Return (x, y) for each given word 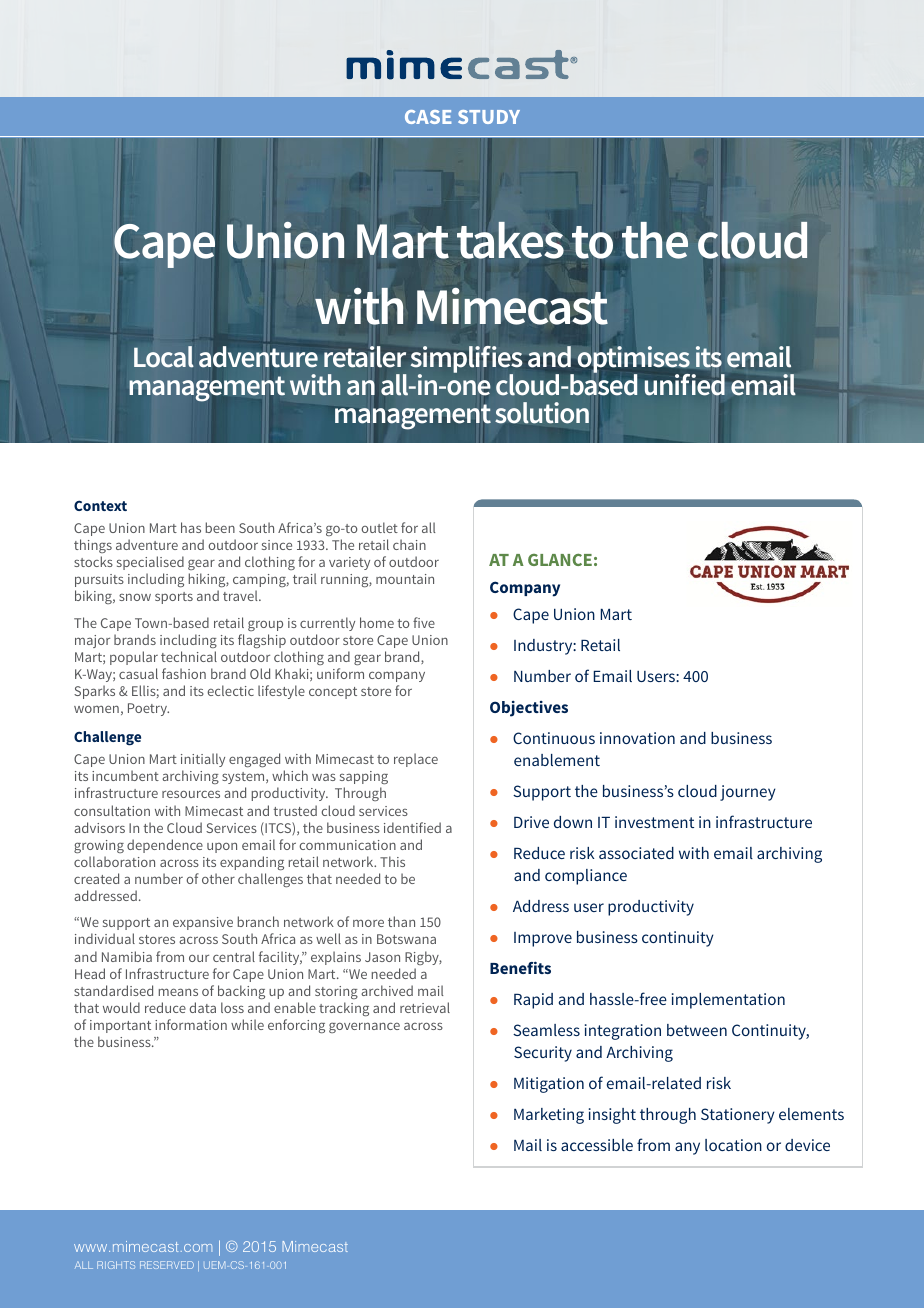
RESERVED (167, 1265)
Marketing (549, 1116)
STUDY (489, 117)
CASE (428, 117)
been (220, 527)
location (733, 1145)
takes (510, 240)
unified (685, 385)
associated (636, 853)
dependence (165, 846)
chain (409, 544)
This (392, 861)
